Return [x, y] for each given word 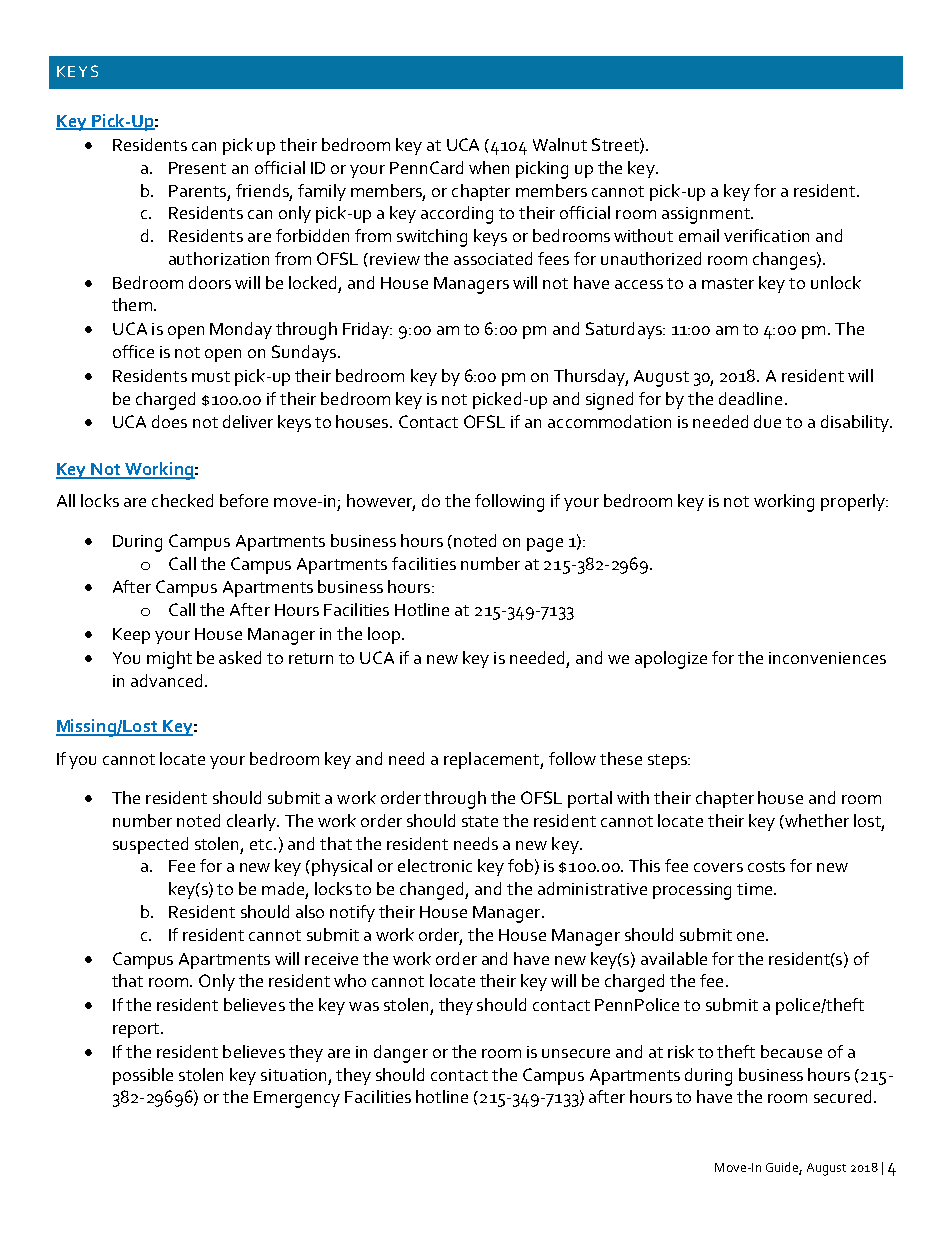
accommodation [609, 421]
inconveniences [827, 658]
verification [766, 235]
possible [143, 1076]
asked [240, 657]
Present [197, 168]
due [767, 421]
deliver [248, 421]
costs [766, 866]
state [480, 821]
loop [384, 635]
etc [262, 844]
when [489, 167]
